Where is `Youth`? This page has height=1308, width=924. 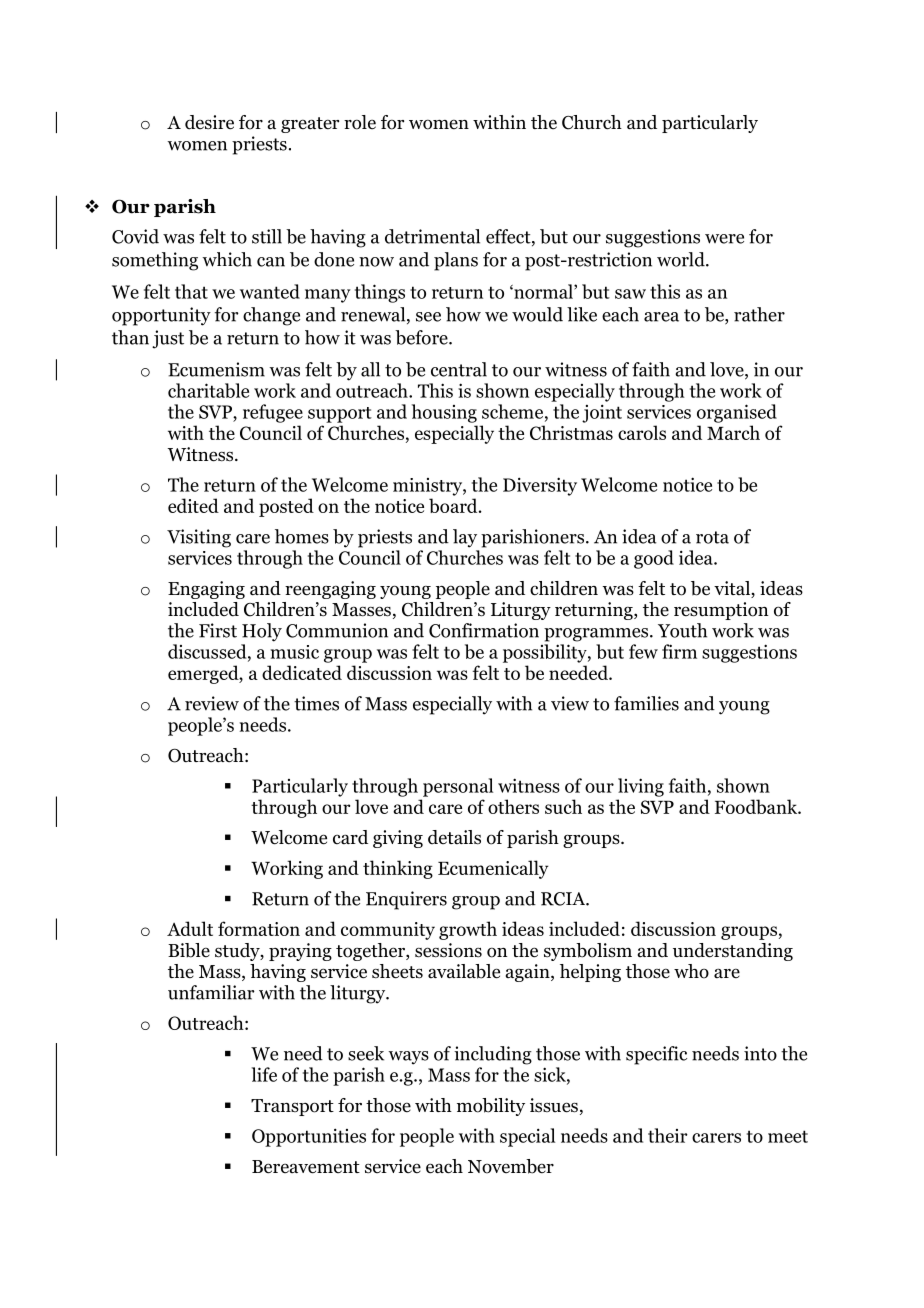 Youth is located at coordinates (682, 630).
